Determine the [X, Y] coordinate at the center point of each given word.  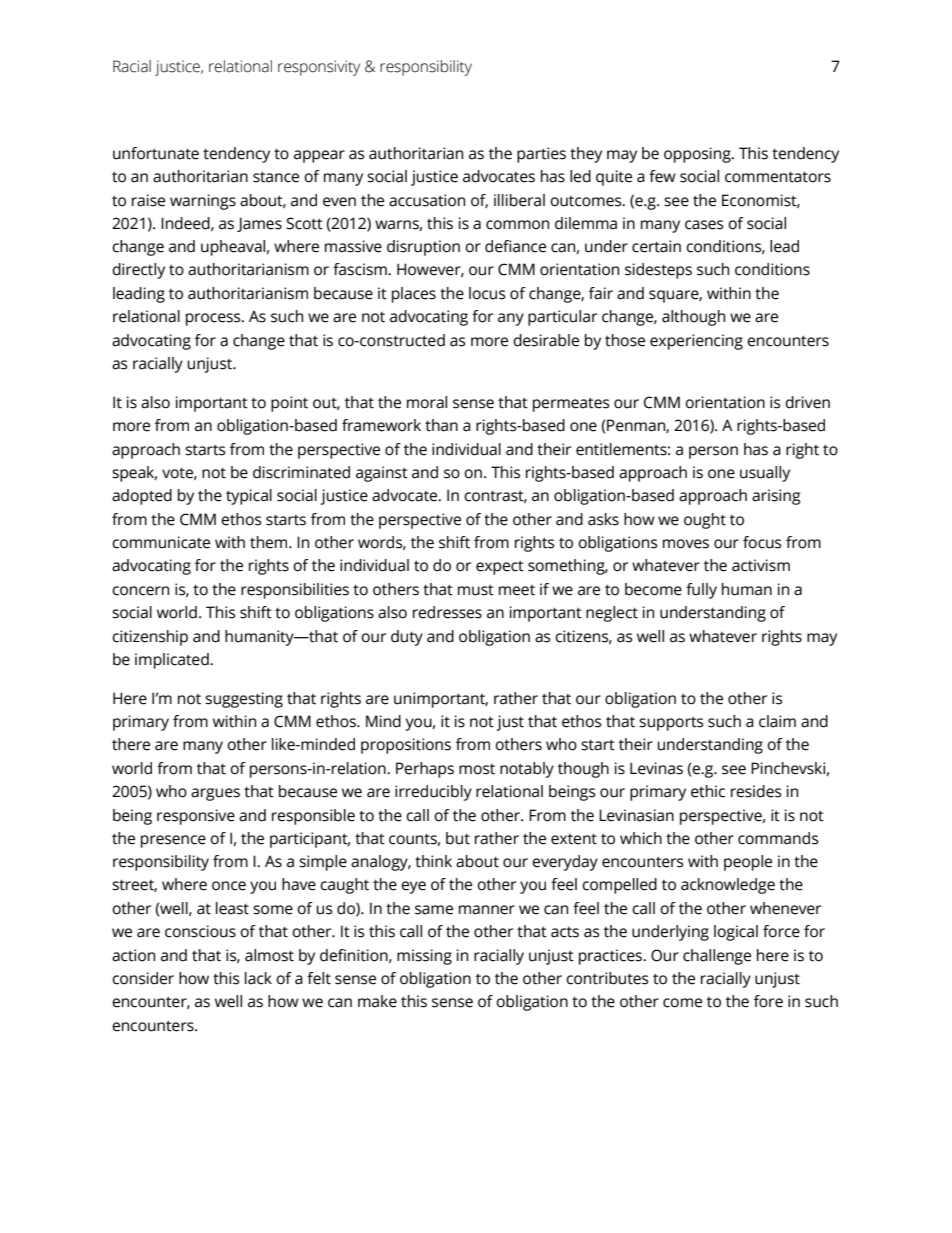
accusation [427, 200]
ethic [708, 791]
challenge [717, 957]
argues [215, 794]
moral [427, 402]
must [476, 590]
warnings [203, 202]
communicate [161, 542]
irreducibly [433, 793]
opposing [698, 155]
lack [258, 978]
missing [424, 957]
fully [701, 591]
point [289, 404]
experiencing [696, 342]
